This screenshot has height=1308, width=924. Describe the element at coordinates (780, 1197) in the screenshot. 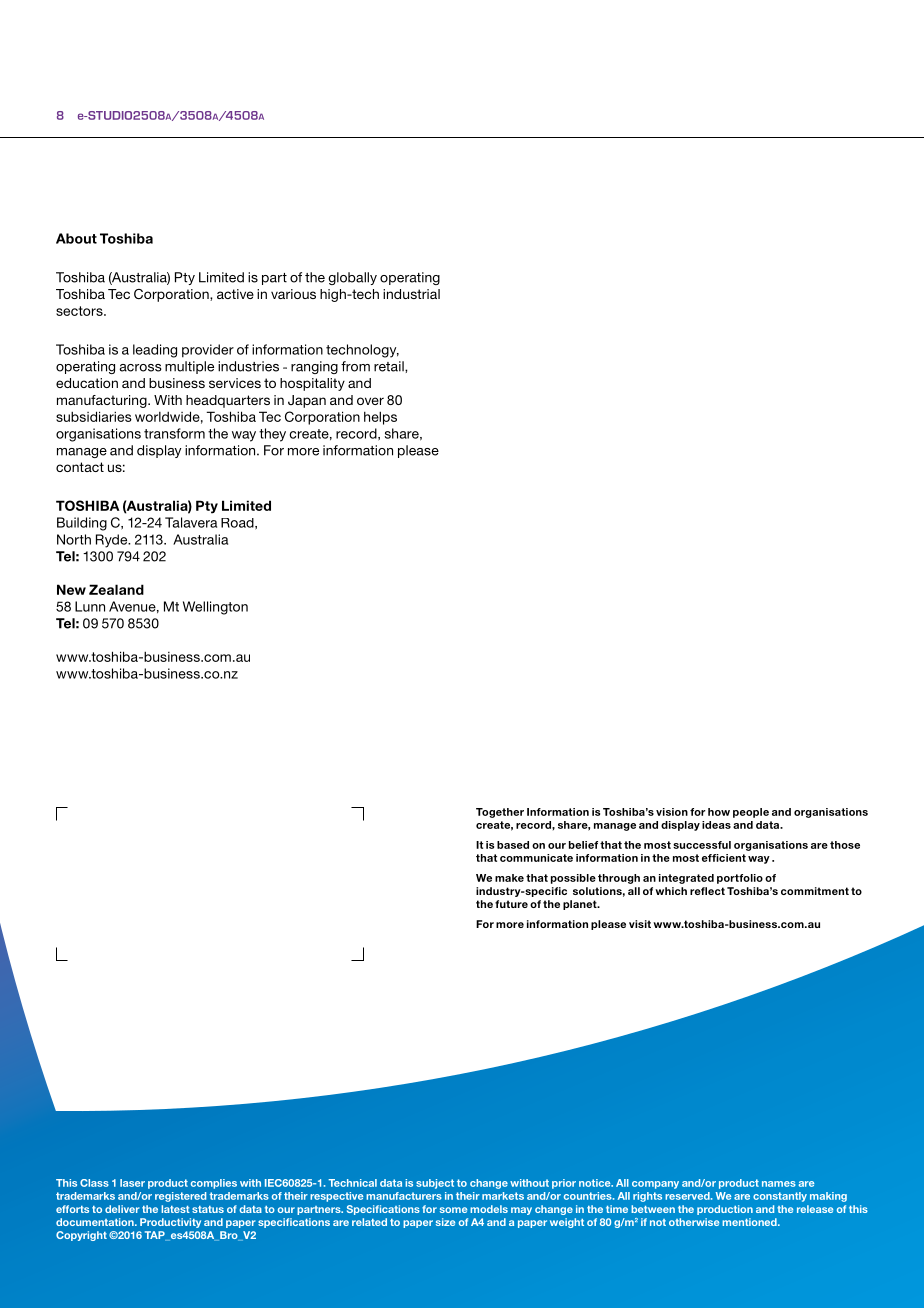

I see `constantly` at that location.
